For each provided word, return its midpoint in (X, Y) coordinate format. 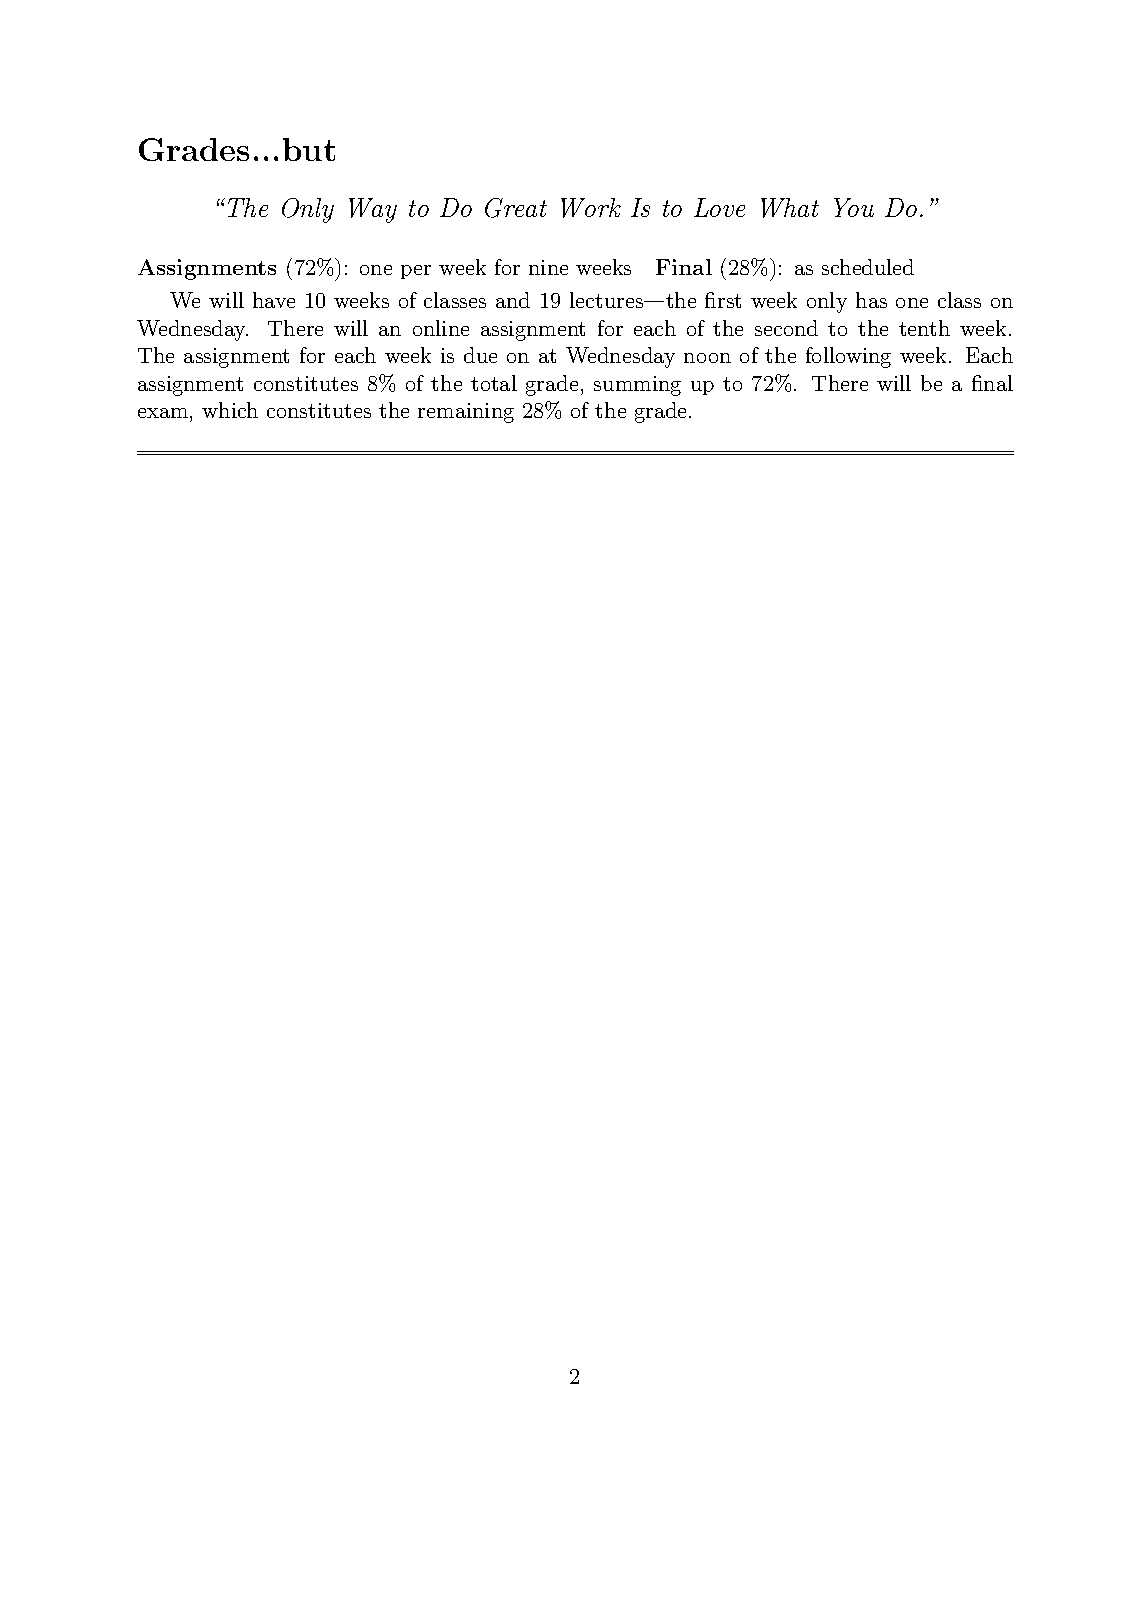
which (230, 410)
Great (516, 208)
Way (373, 210)
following (848, 357)
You (854, 207)
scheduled (868, 267)
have (274, 300)
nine (548, 267)
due (480, 355)
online (441, 328)
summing (637, 386)
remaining (466, 413)
